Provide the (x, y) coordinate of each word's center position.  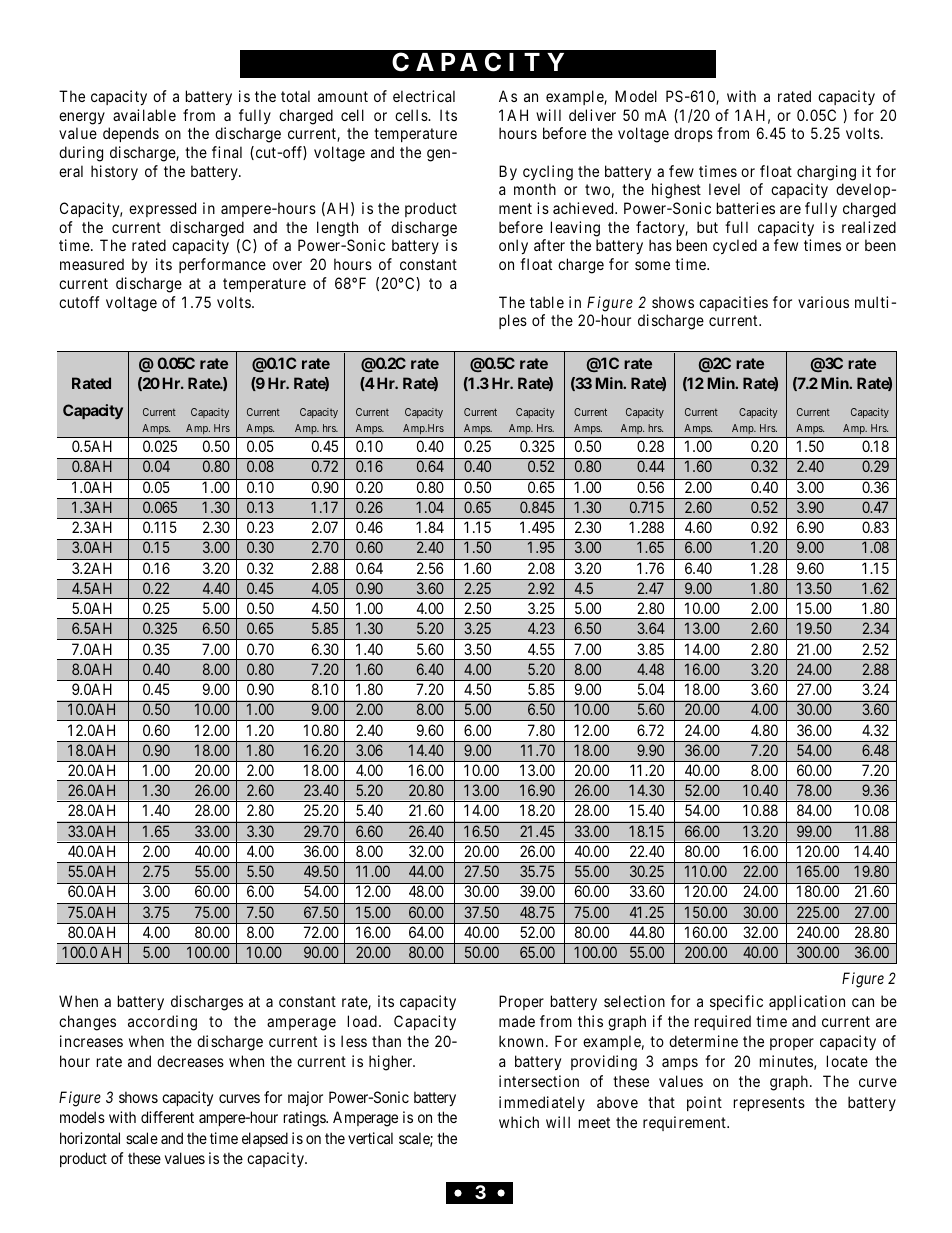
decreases (190, 1061)
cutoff (79, 302)
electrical (424, 96)
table (547, 302)
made (517, 1021)
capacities (733, 303)
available (144, 115)
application (807, 1002)
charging (826, 173)
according (162, 1023)
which (519, 1122)
